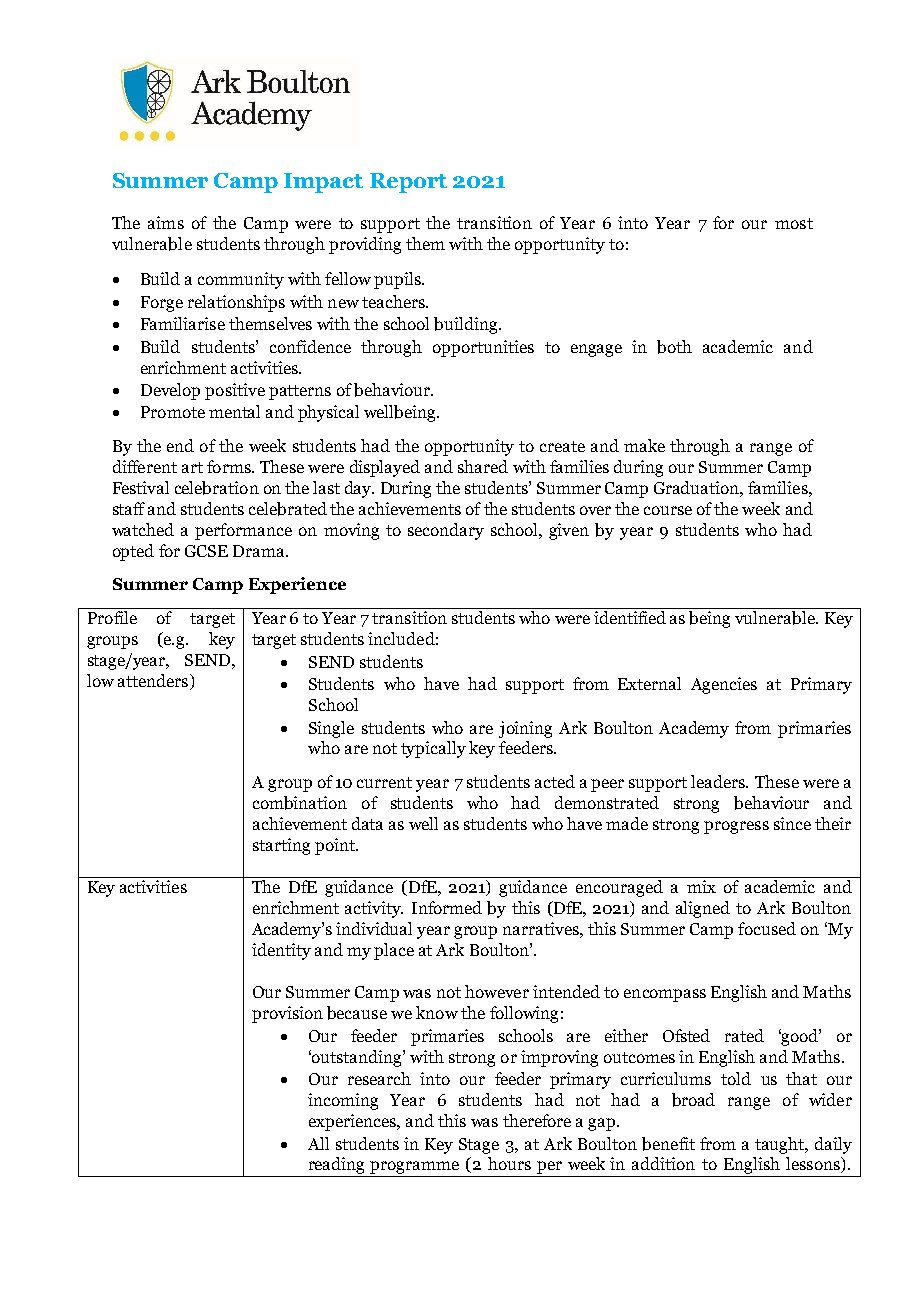 This document has width=924, height=1308. Describe the element at coordinates (170, 391) in the document. I see `Develop` at that location.
